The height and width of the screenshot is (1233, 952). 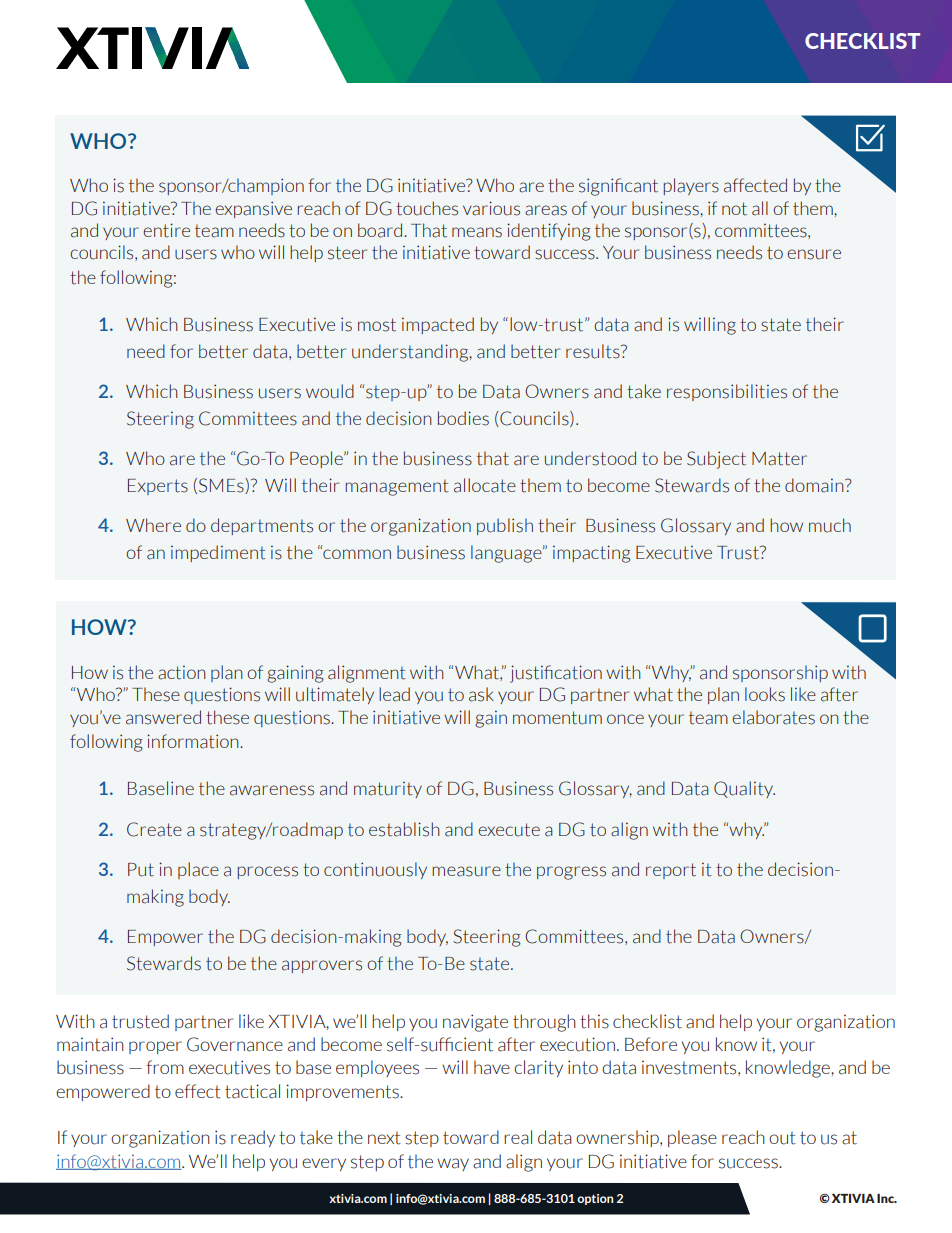 I want to click on action, so click(x=182, y=672).
